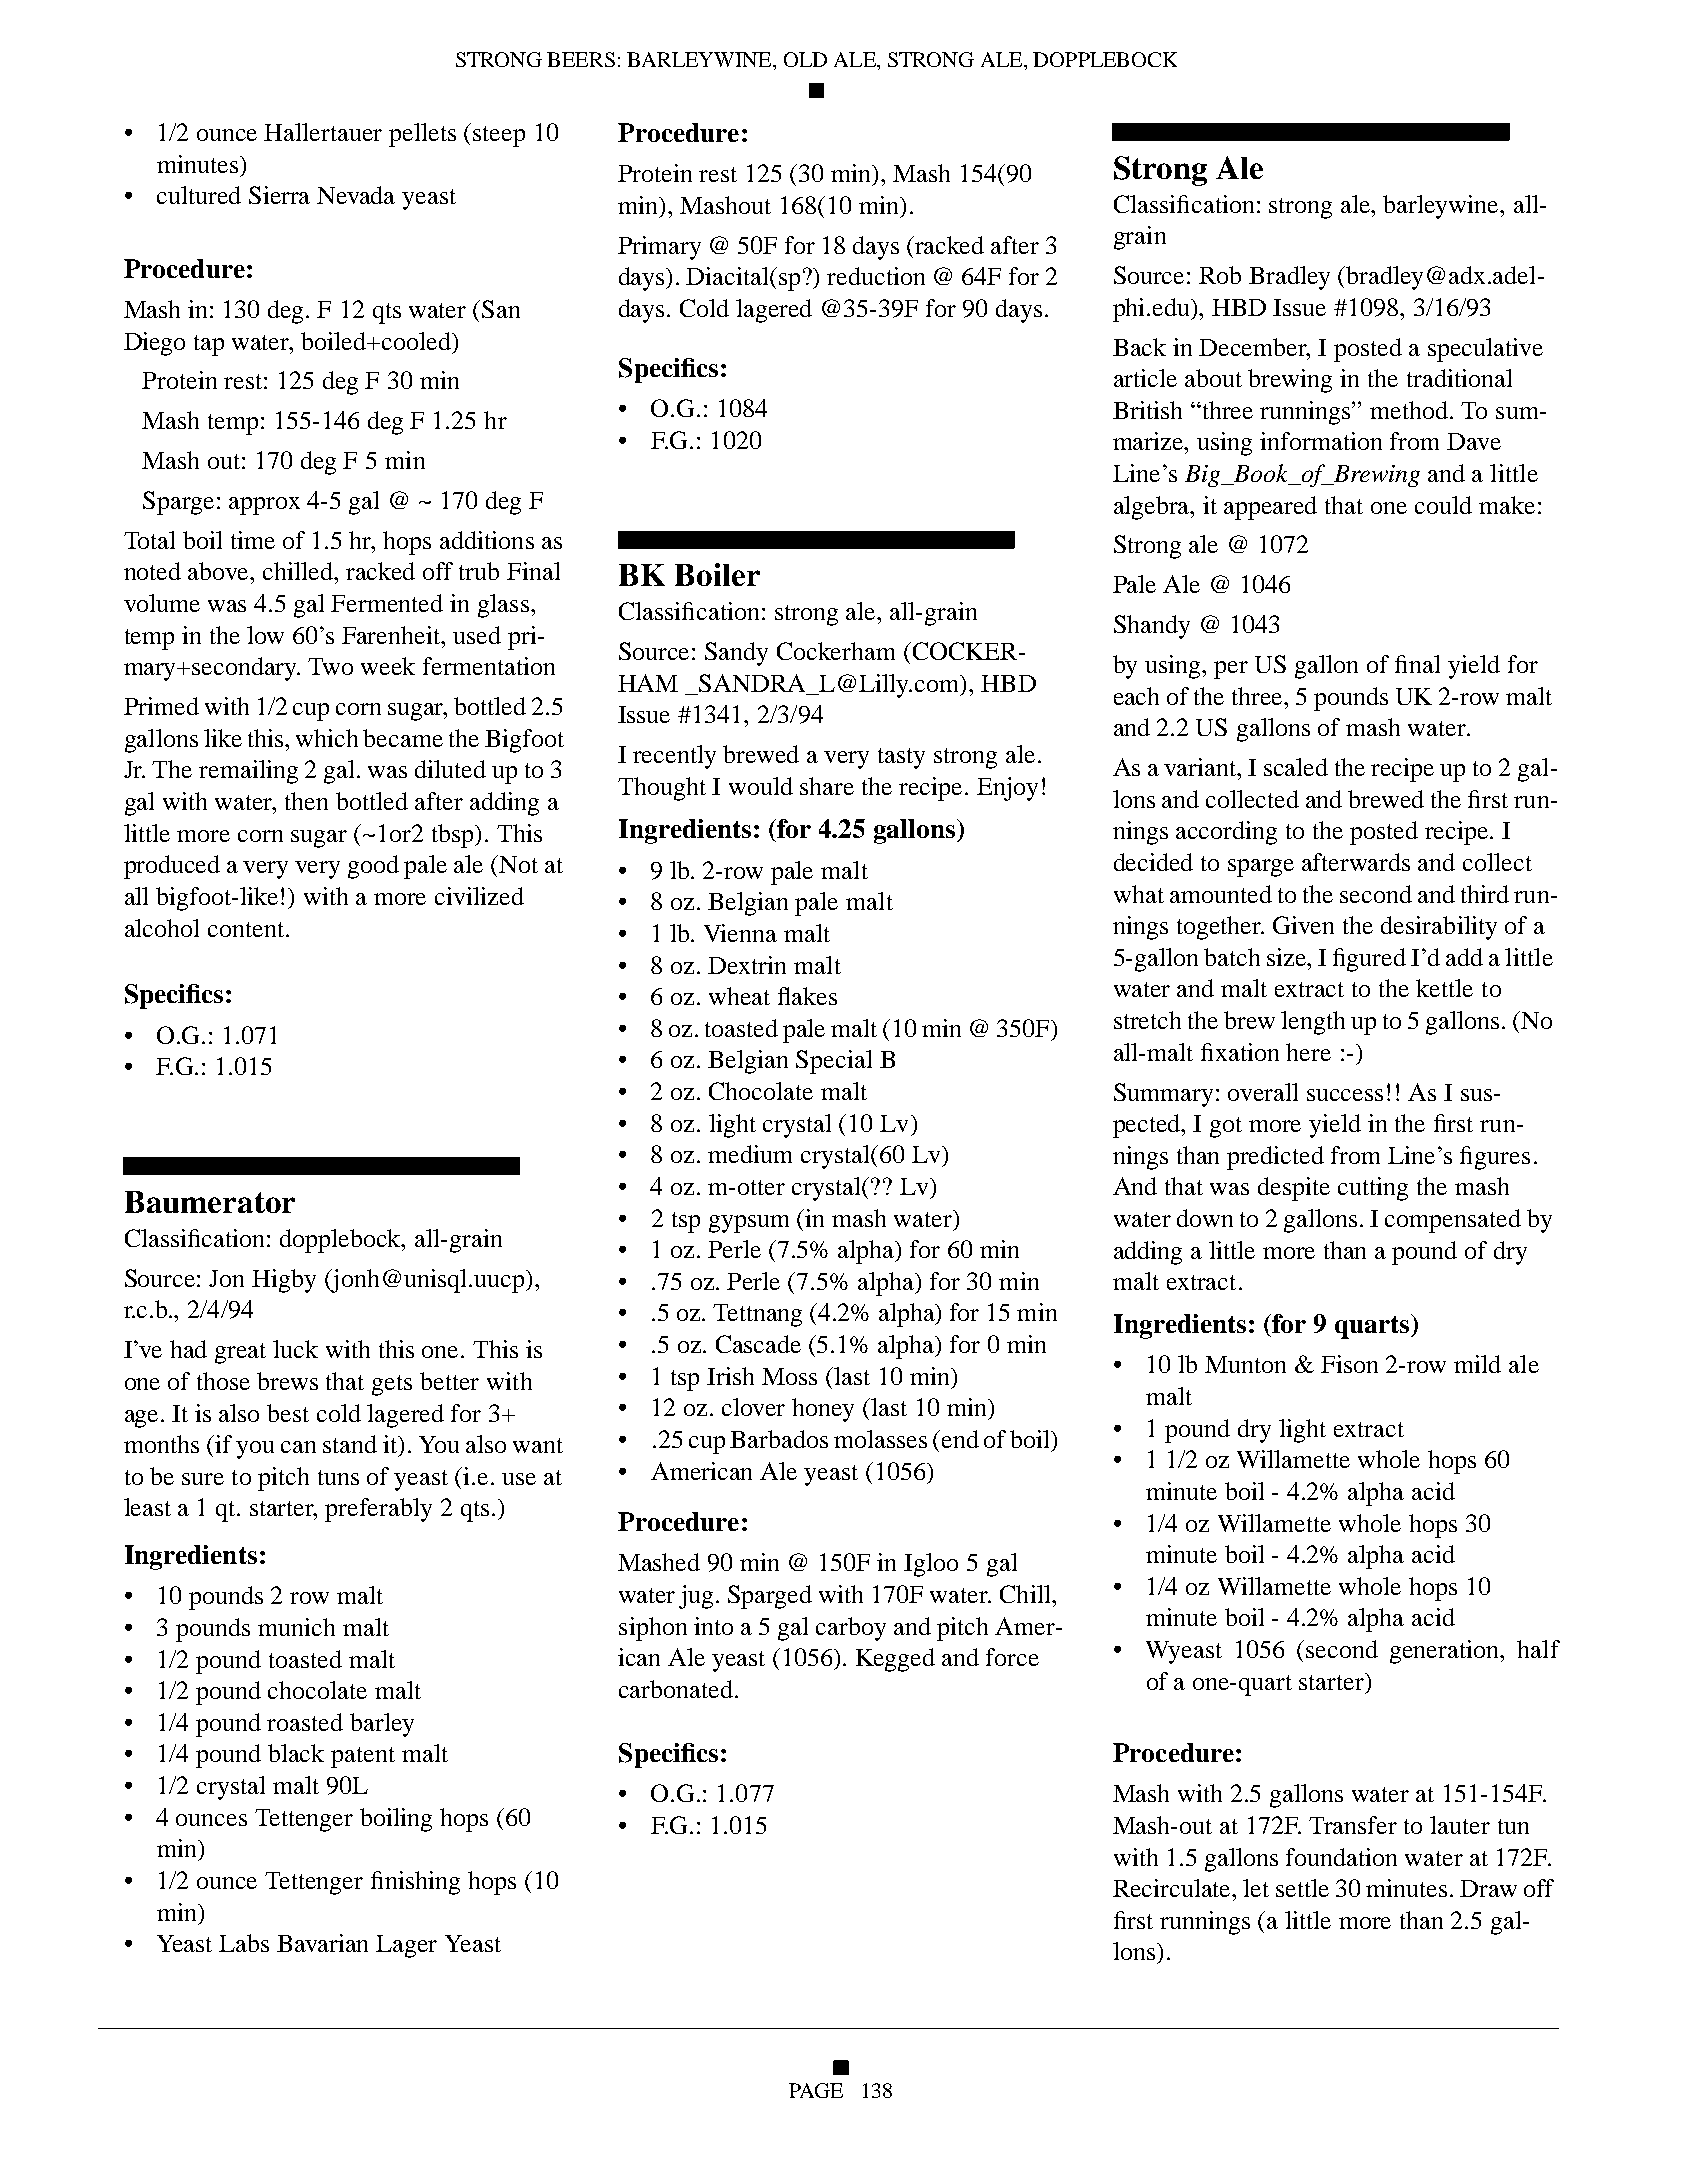 The width and height of the screenshot is (1682, 2177). What do you see at coordinates (246, 929) in the screenshot?
I see `content` at bounding box center [246, 929].
